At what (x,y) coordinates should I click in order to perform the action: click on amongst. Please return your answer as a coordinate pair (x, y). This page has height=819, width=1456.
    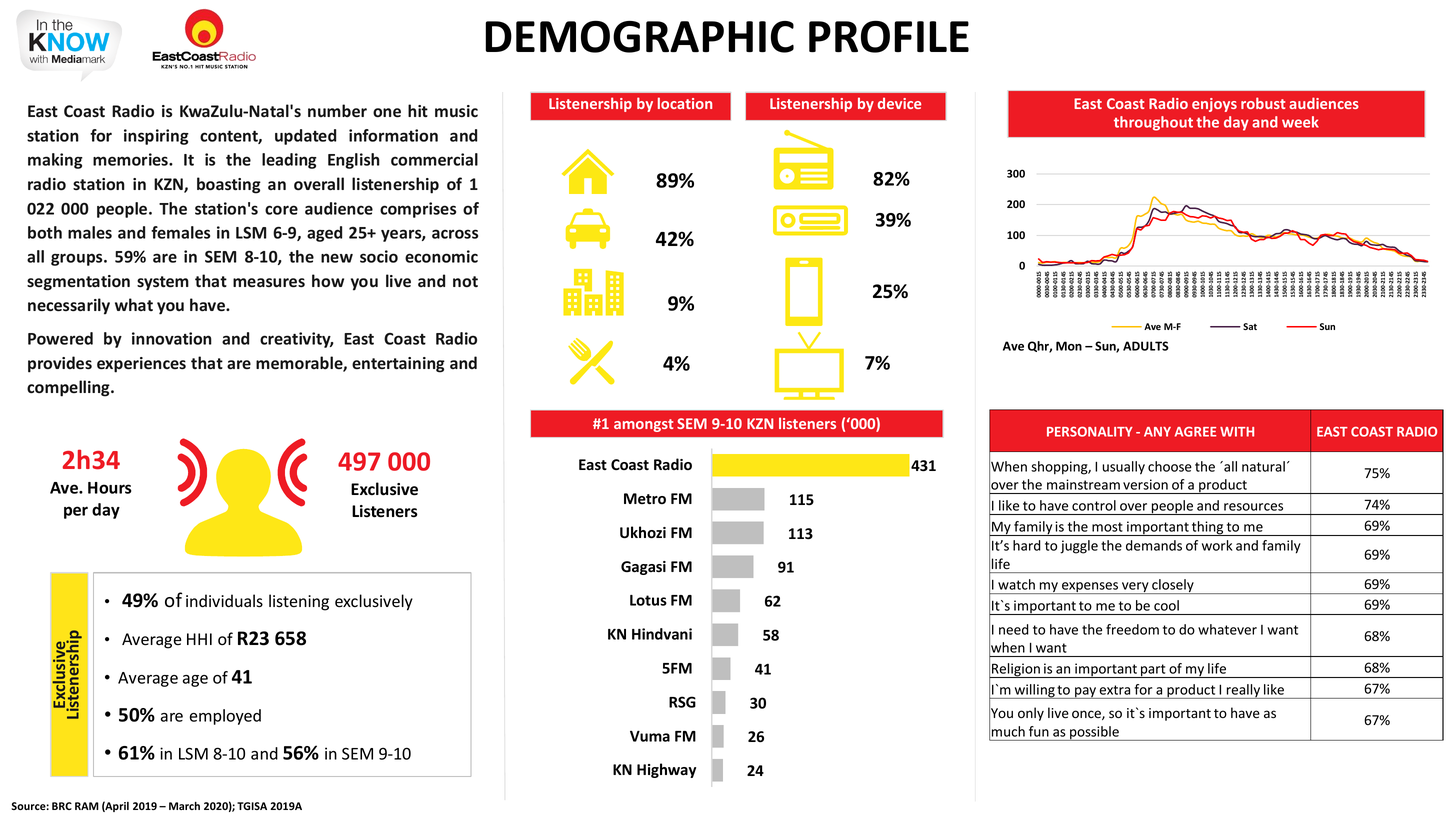
    Looking at the image, I should click on (643, 425).
